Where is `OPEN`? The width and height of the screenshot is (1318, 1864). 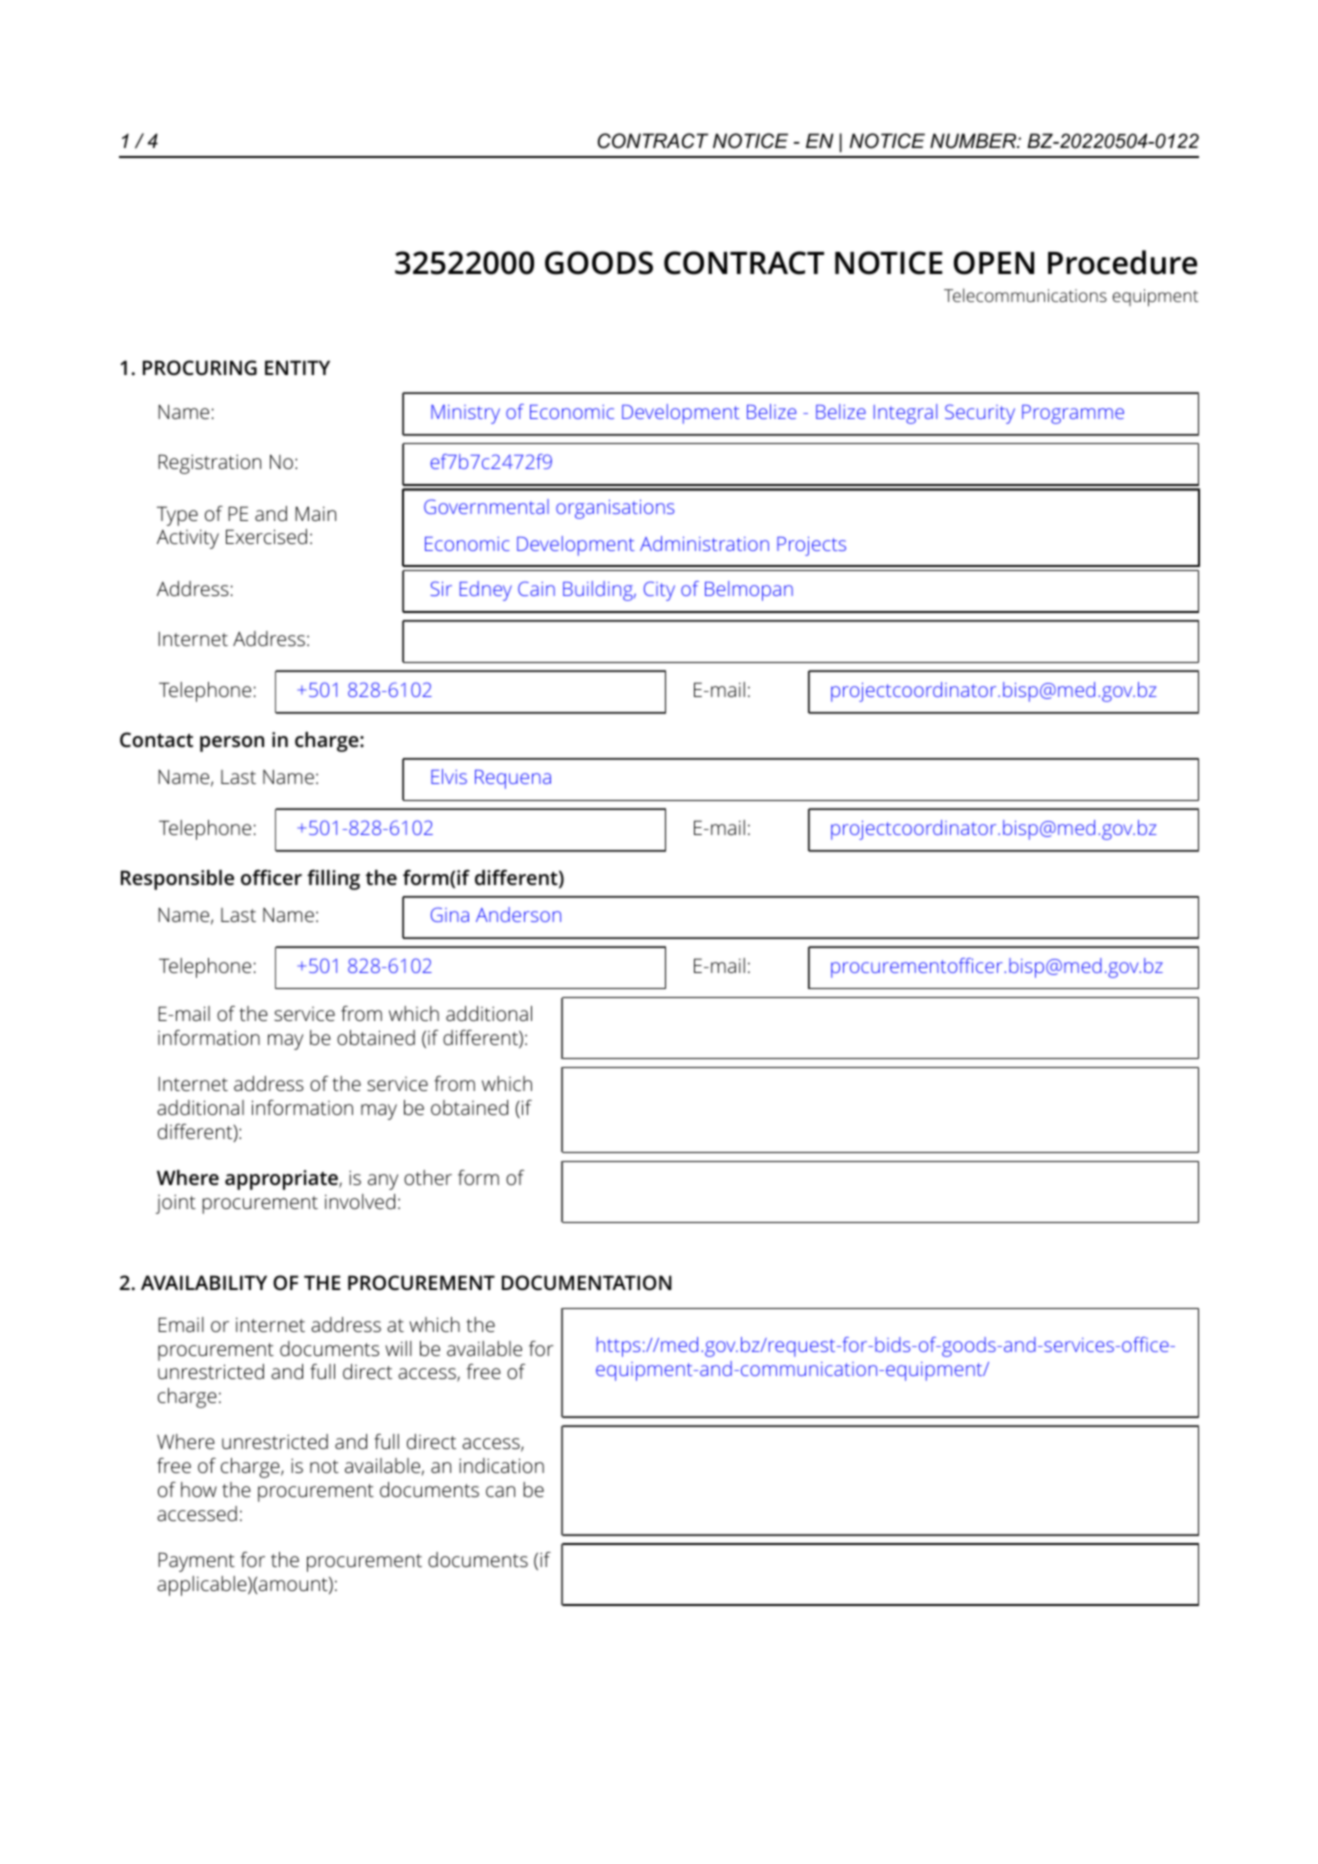 OPEN is located at coordinates (994, 263).
